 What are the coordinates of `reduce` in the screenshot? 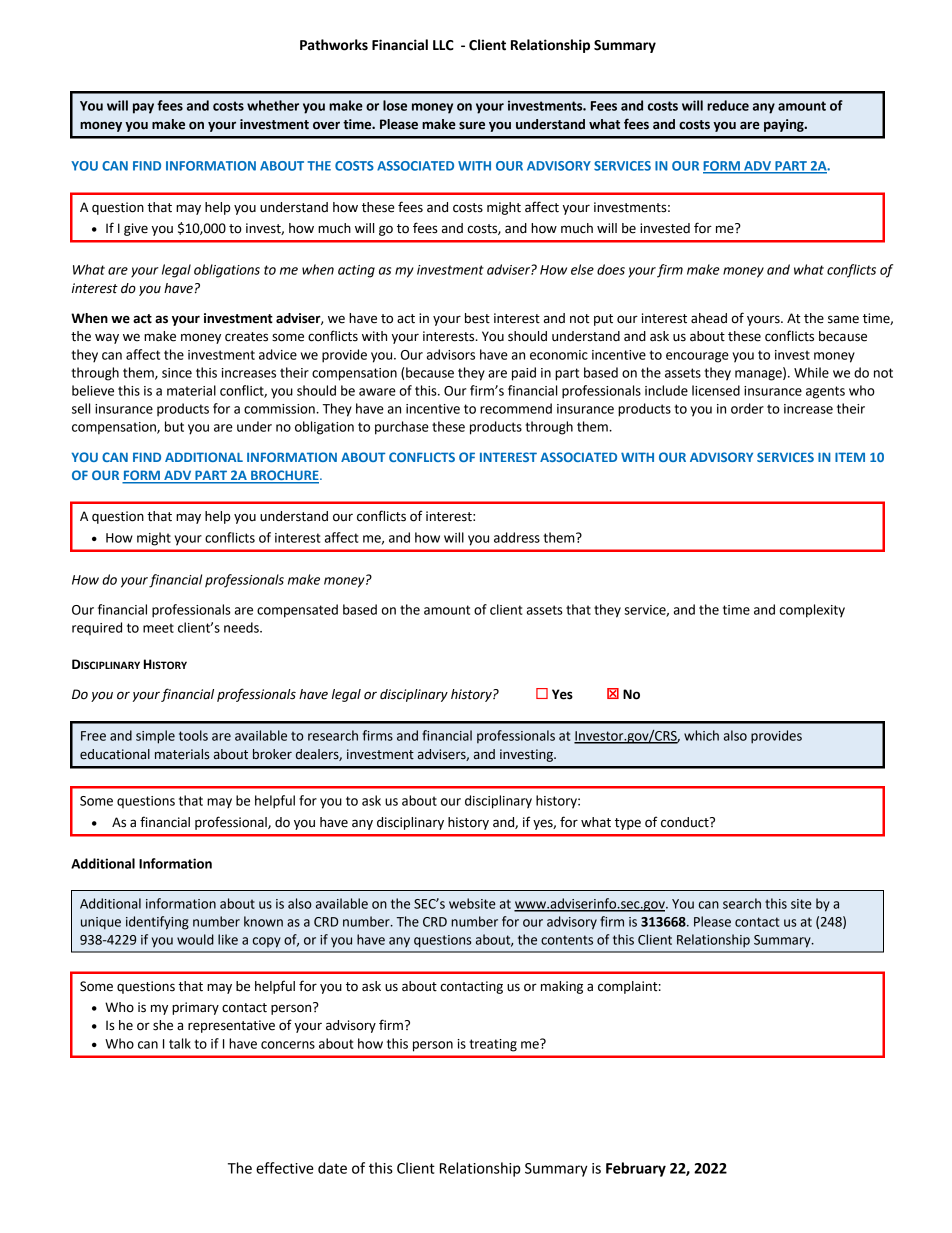 It's located at (728, 105).
